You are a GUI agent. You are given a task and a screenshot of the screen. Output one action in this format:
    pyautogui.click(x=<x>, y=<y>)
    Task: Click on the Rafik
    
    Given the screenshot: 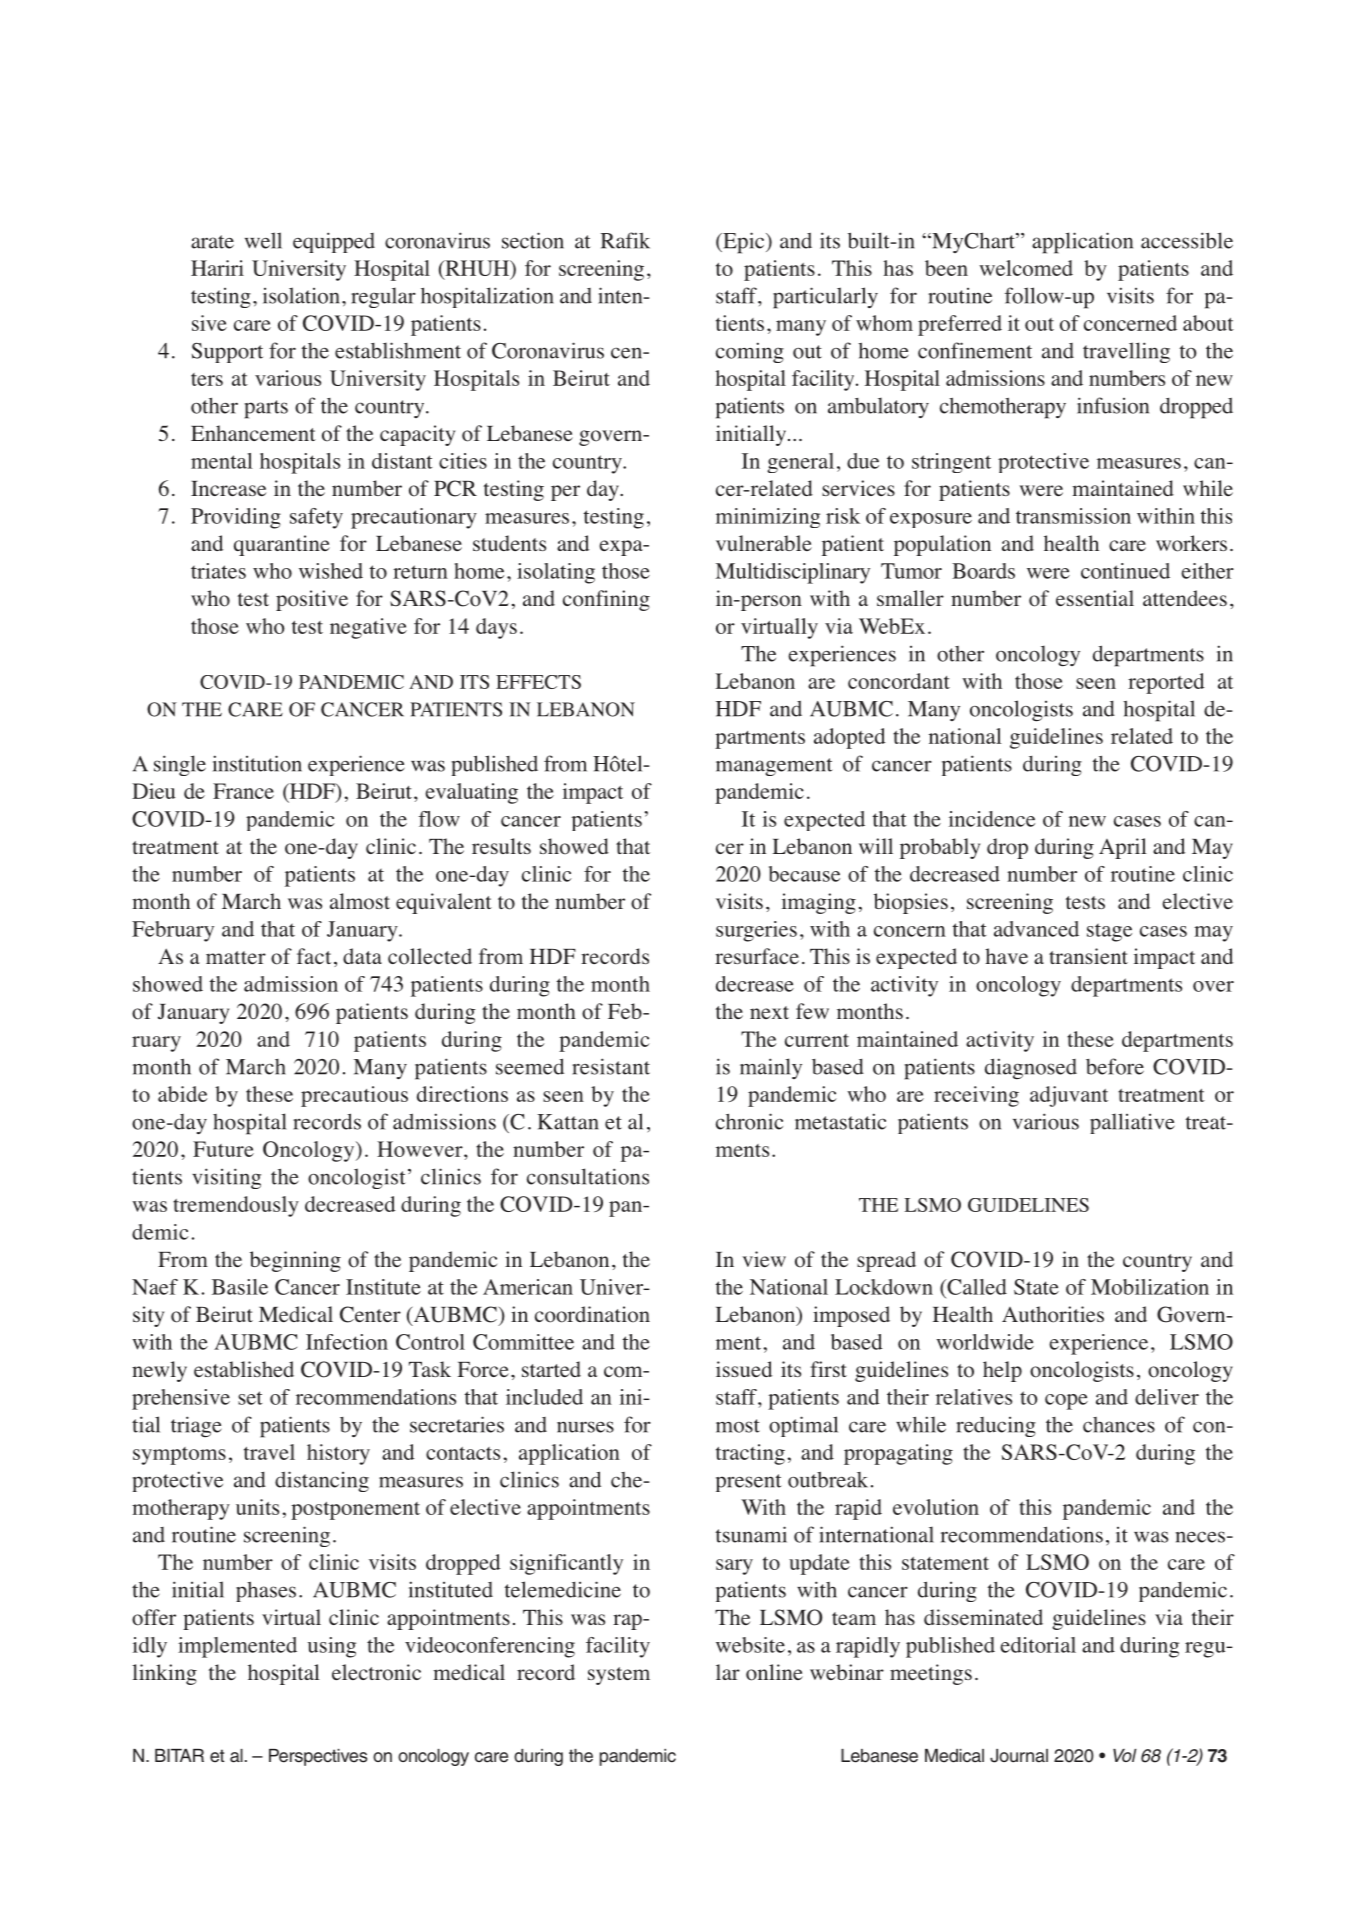 What is the action you would take?
    pyautogui.click(x=625, y=240)
